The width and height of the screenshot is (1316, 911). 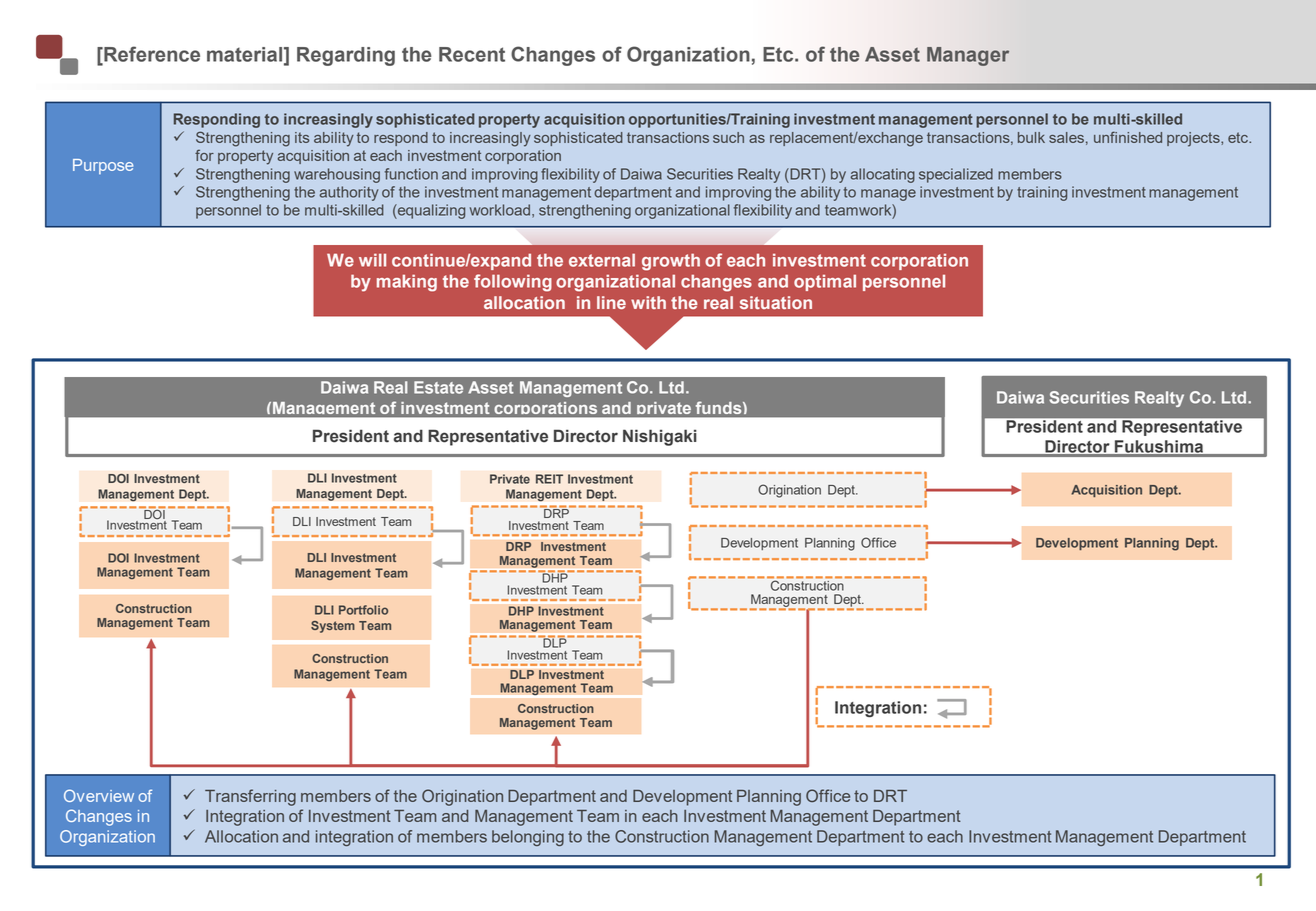 I want to click on Regarding, so click(x=346, y=56).
